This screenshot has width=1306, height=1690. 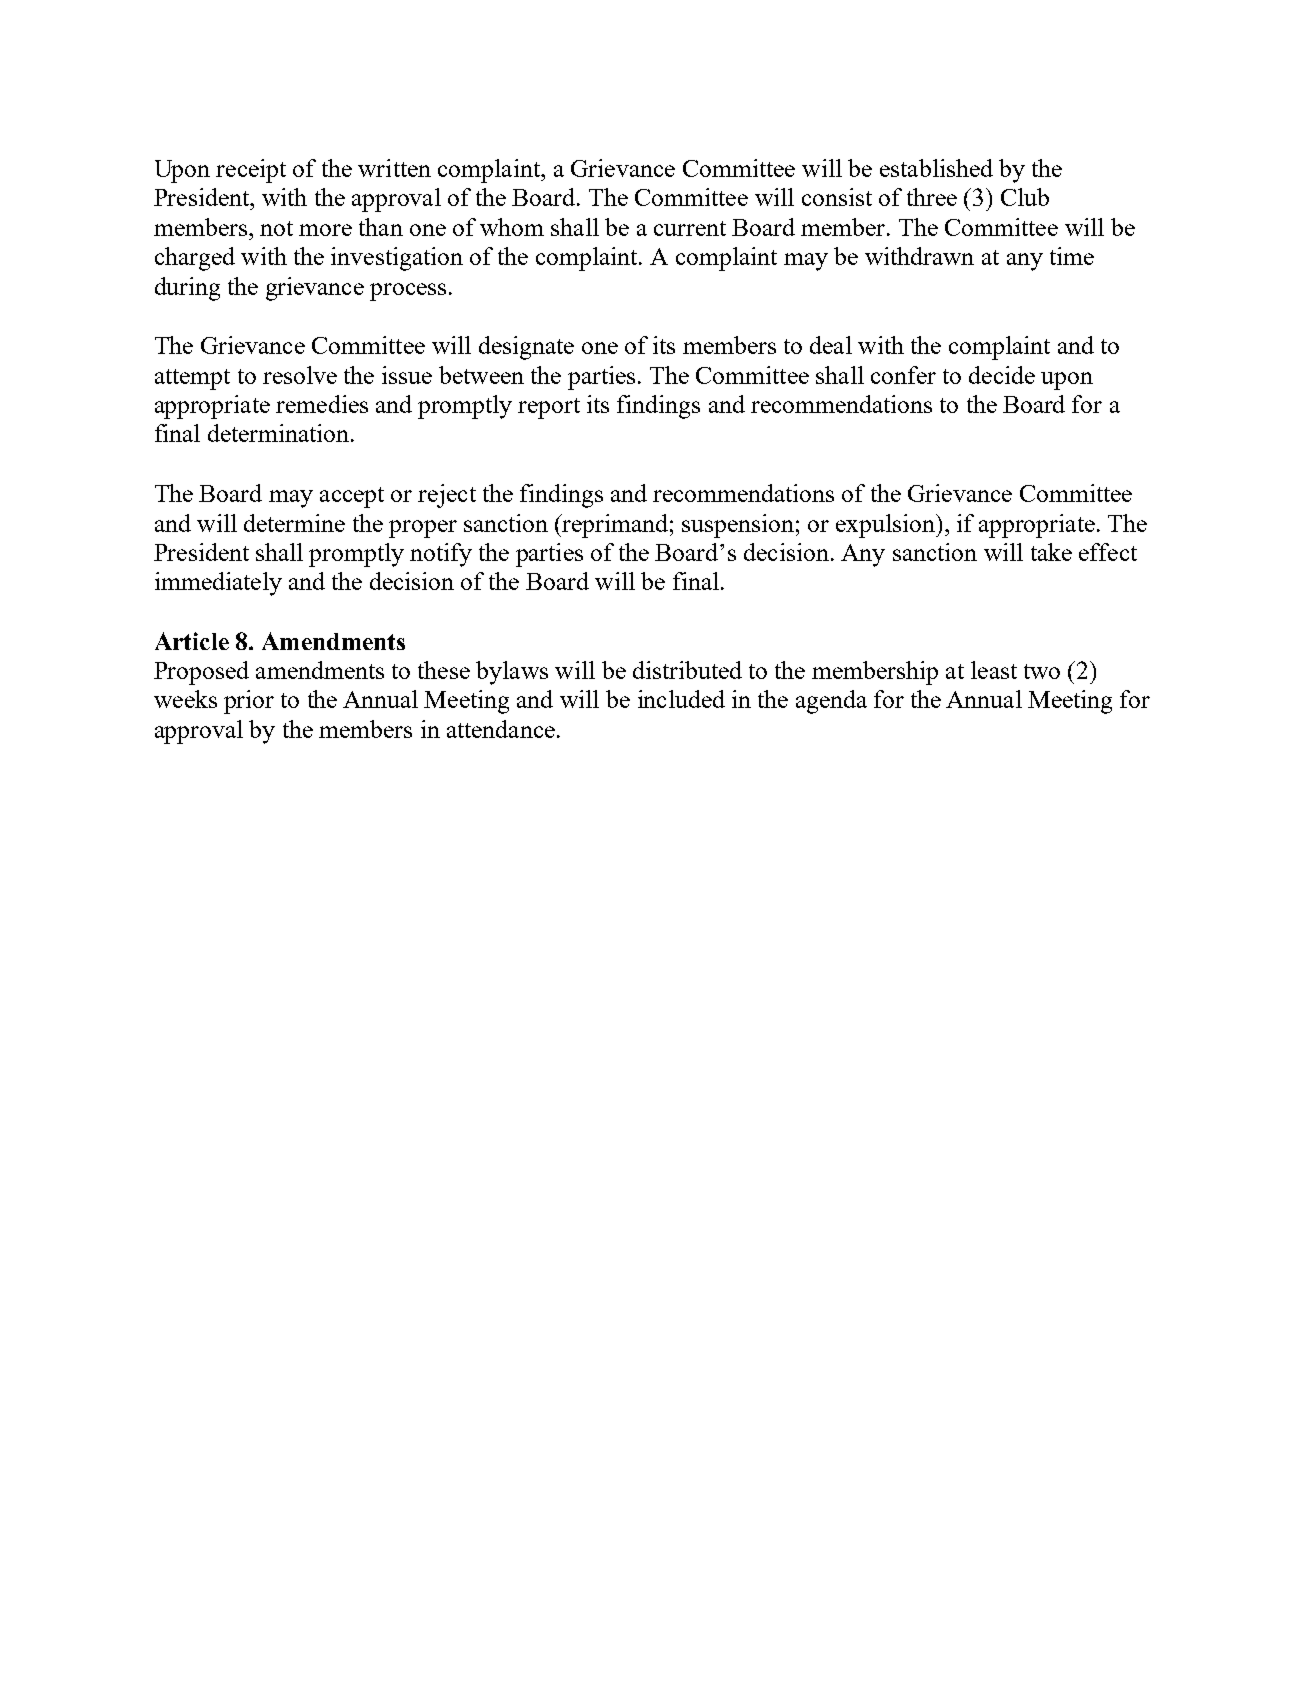 I want to click on Club, so click(x=1025, y=197).
